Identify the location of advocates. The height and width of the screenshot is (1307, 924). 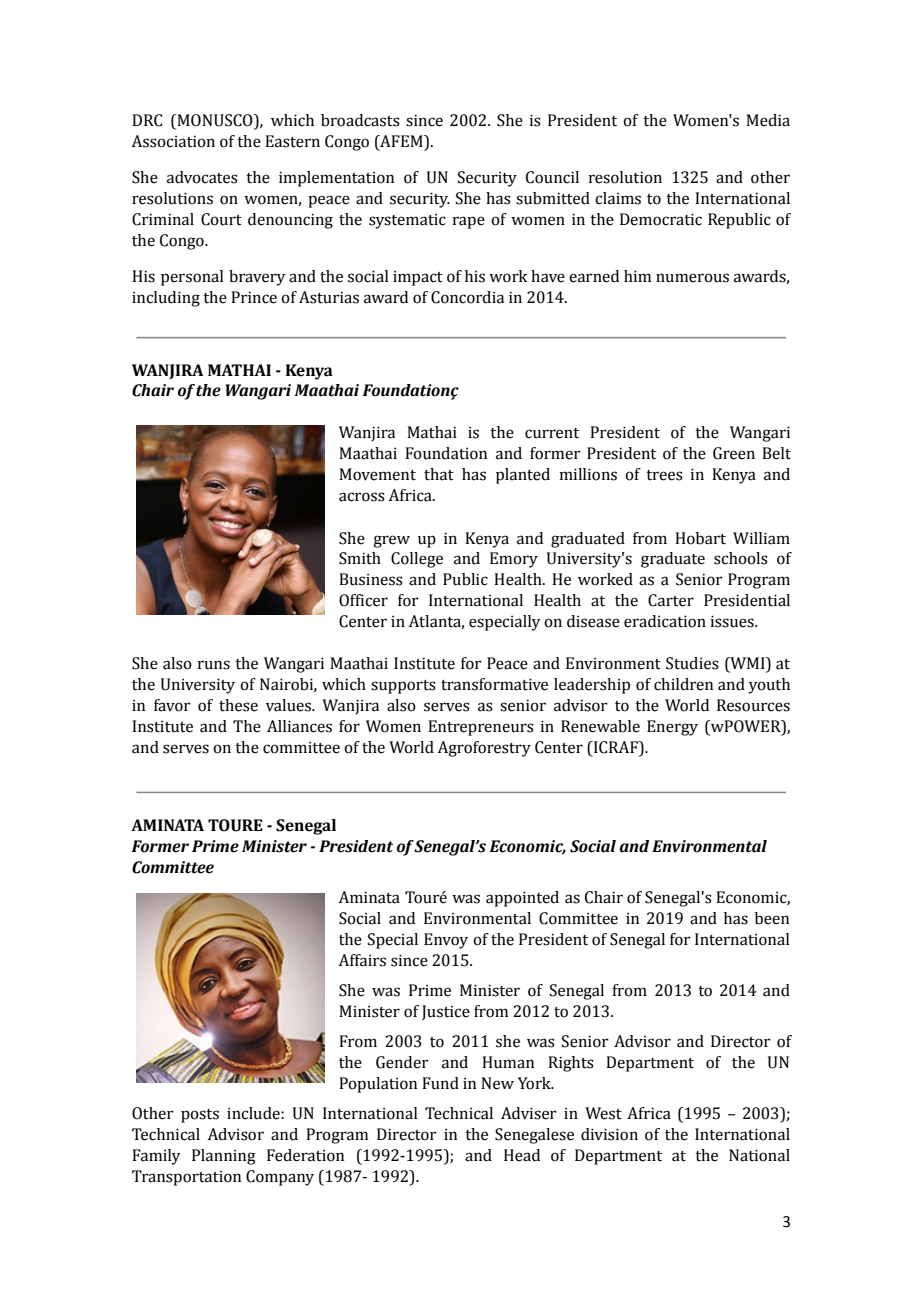
(202, 177).
